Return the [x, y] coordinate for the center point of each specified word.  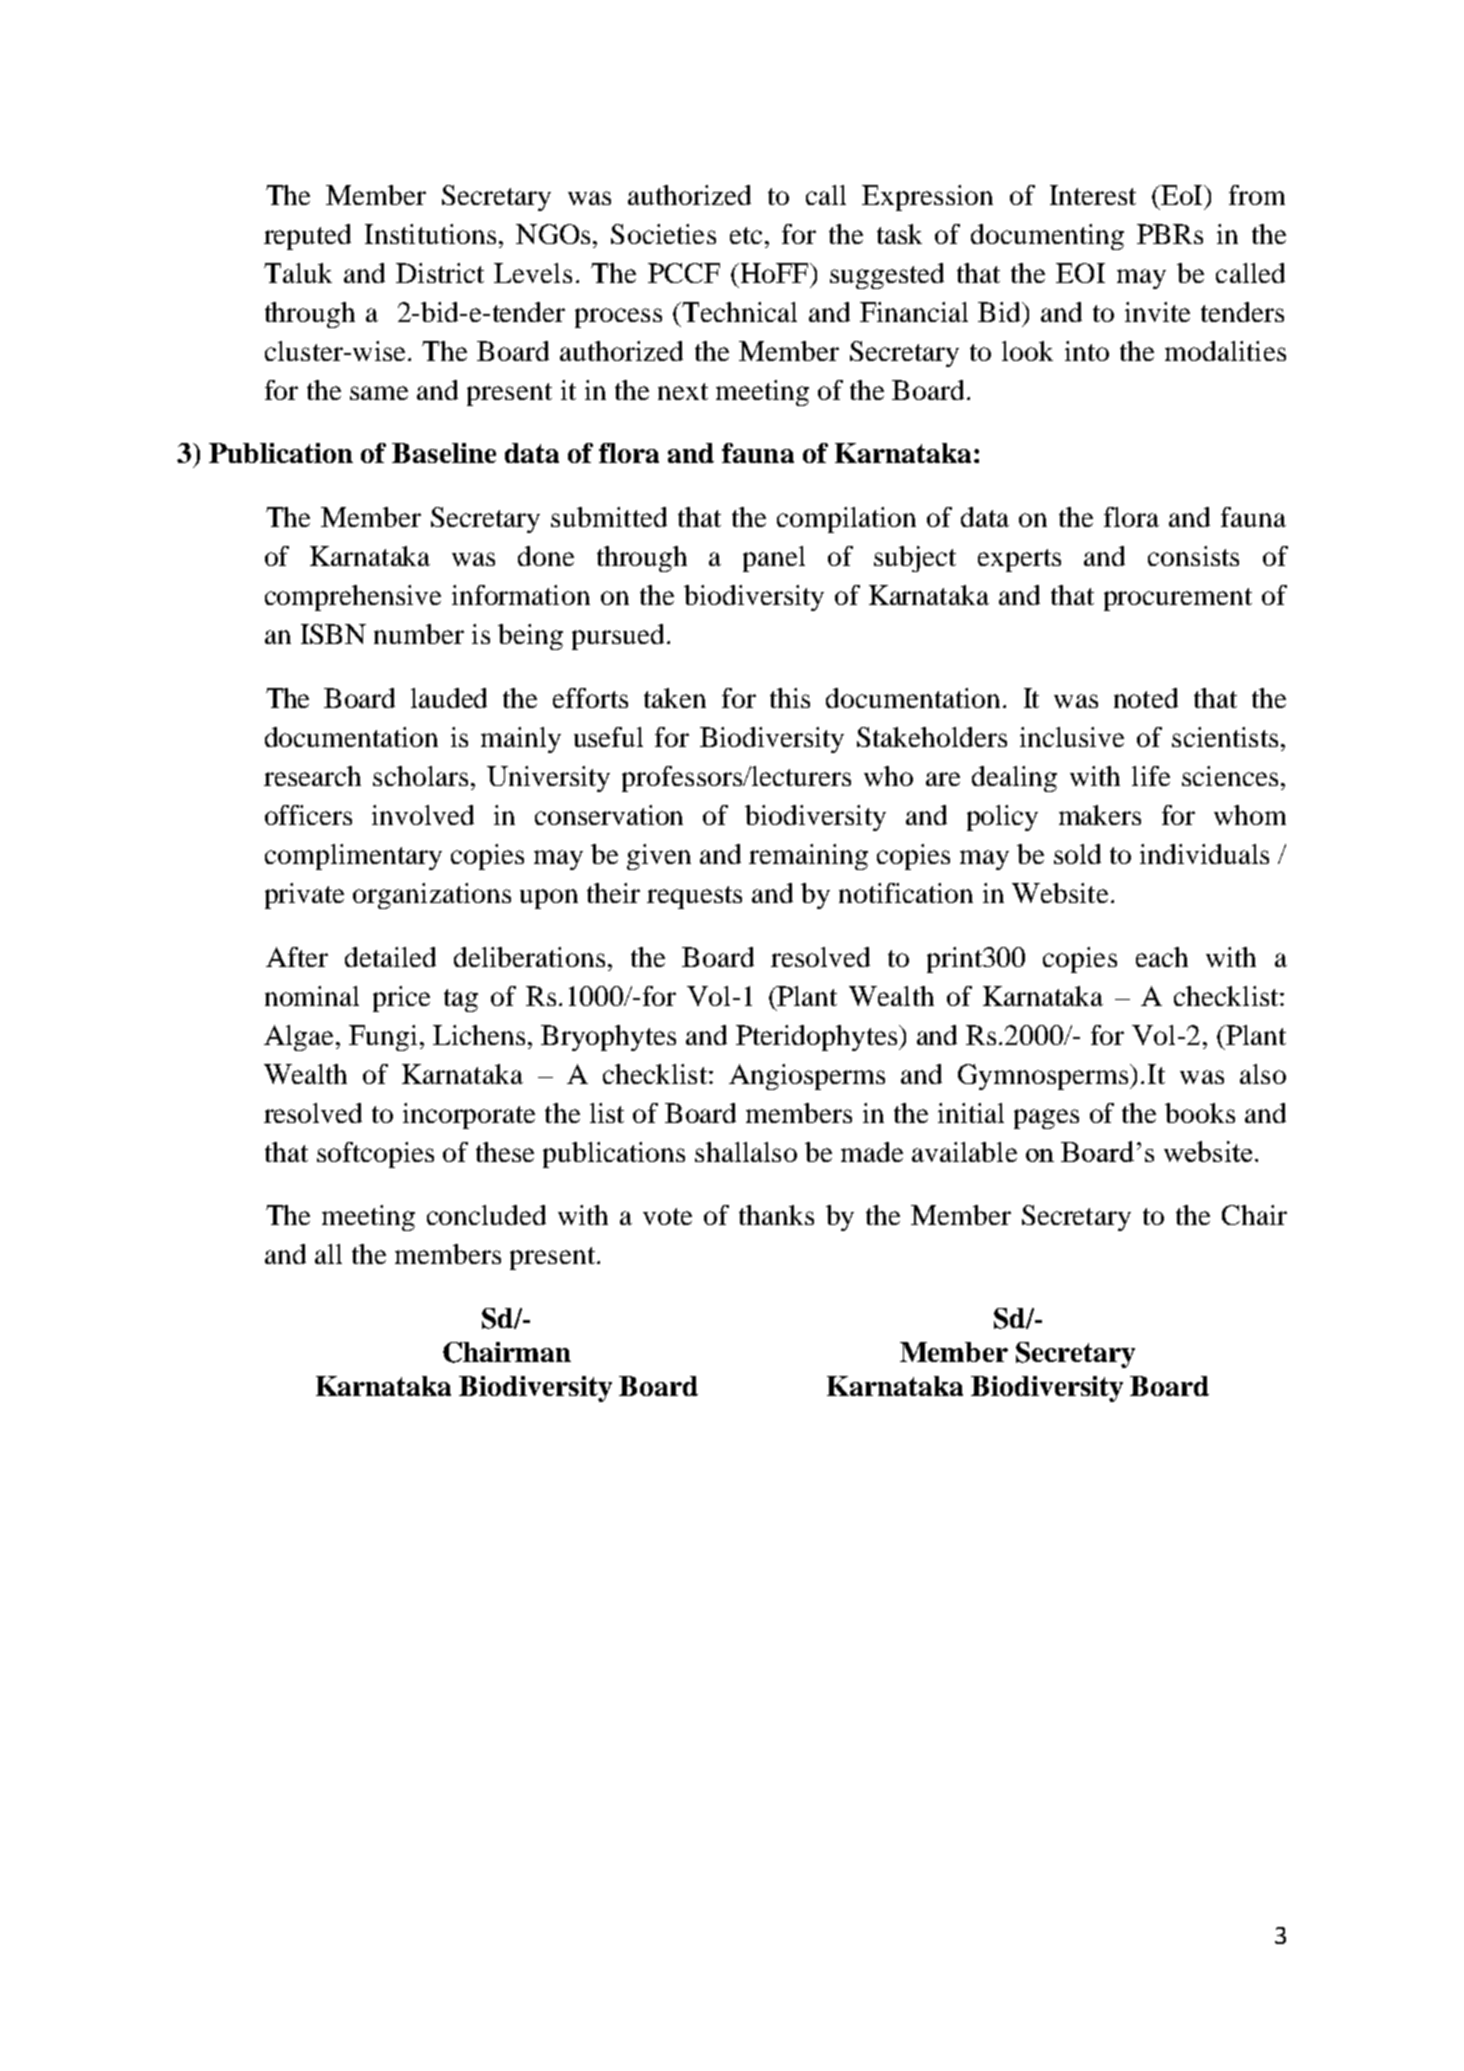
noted [1146, 698]
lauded [449, 698]
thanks [776, 1215]
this [790, 698]
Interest [1093, 195]
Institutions [430, 234]
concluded [486, 1215]
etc [746, 235]
